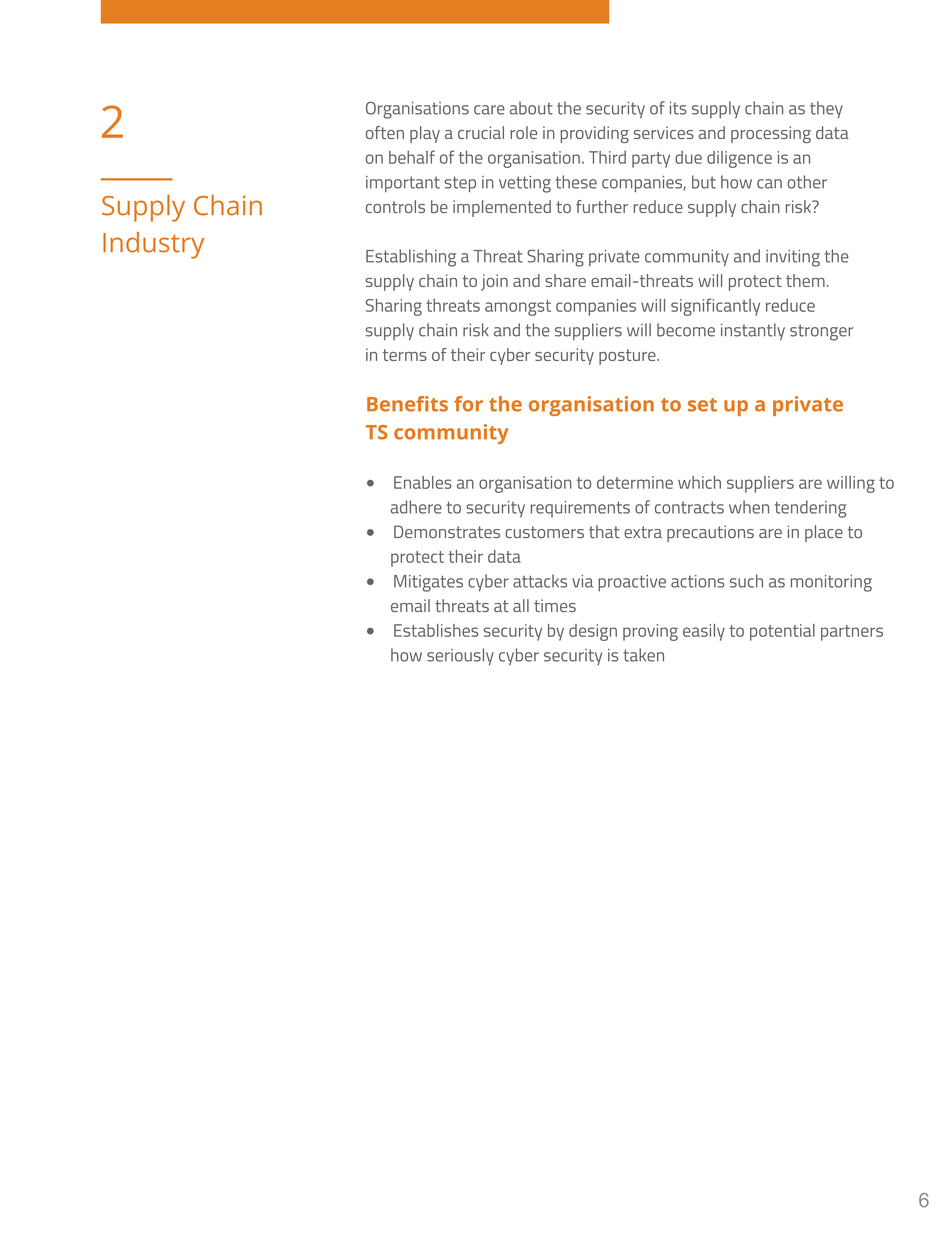 Image resolution: width=952 pixels, height=1233 pixels. Describe the element at coordinates (436, 630) in the screenshot. I see `Establishes` at that location.
